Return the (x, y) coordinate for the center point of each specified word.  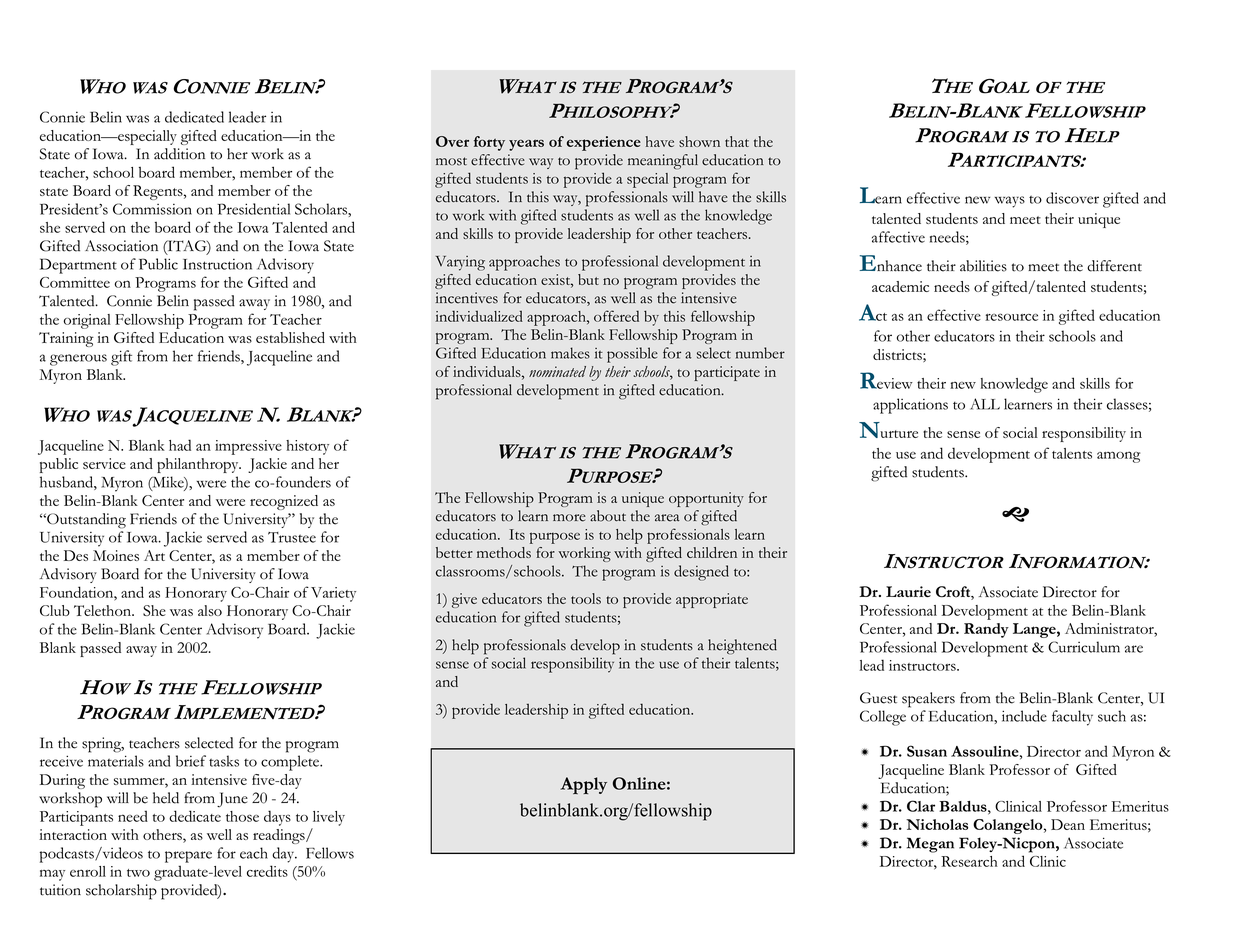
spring (103, 745)
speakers (928, 700)
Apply (583, 785)
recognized (284, 502)
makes (570, 353)
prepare (188, 857)
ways (1010, 202)
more (569, 518)
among (1118, 457)
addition (179, 154)
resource (1011, 317)
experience (604, 143)
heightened (742, 647)
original (87, 321)
